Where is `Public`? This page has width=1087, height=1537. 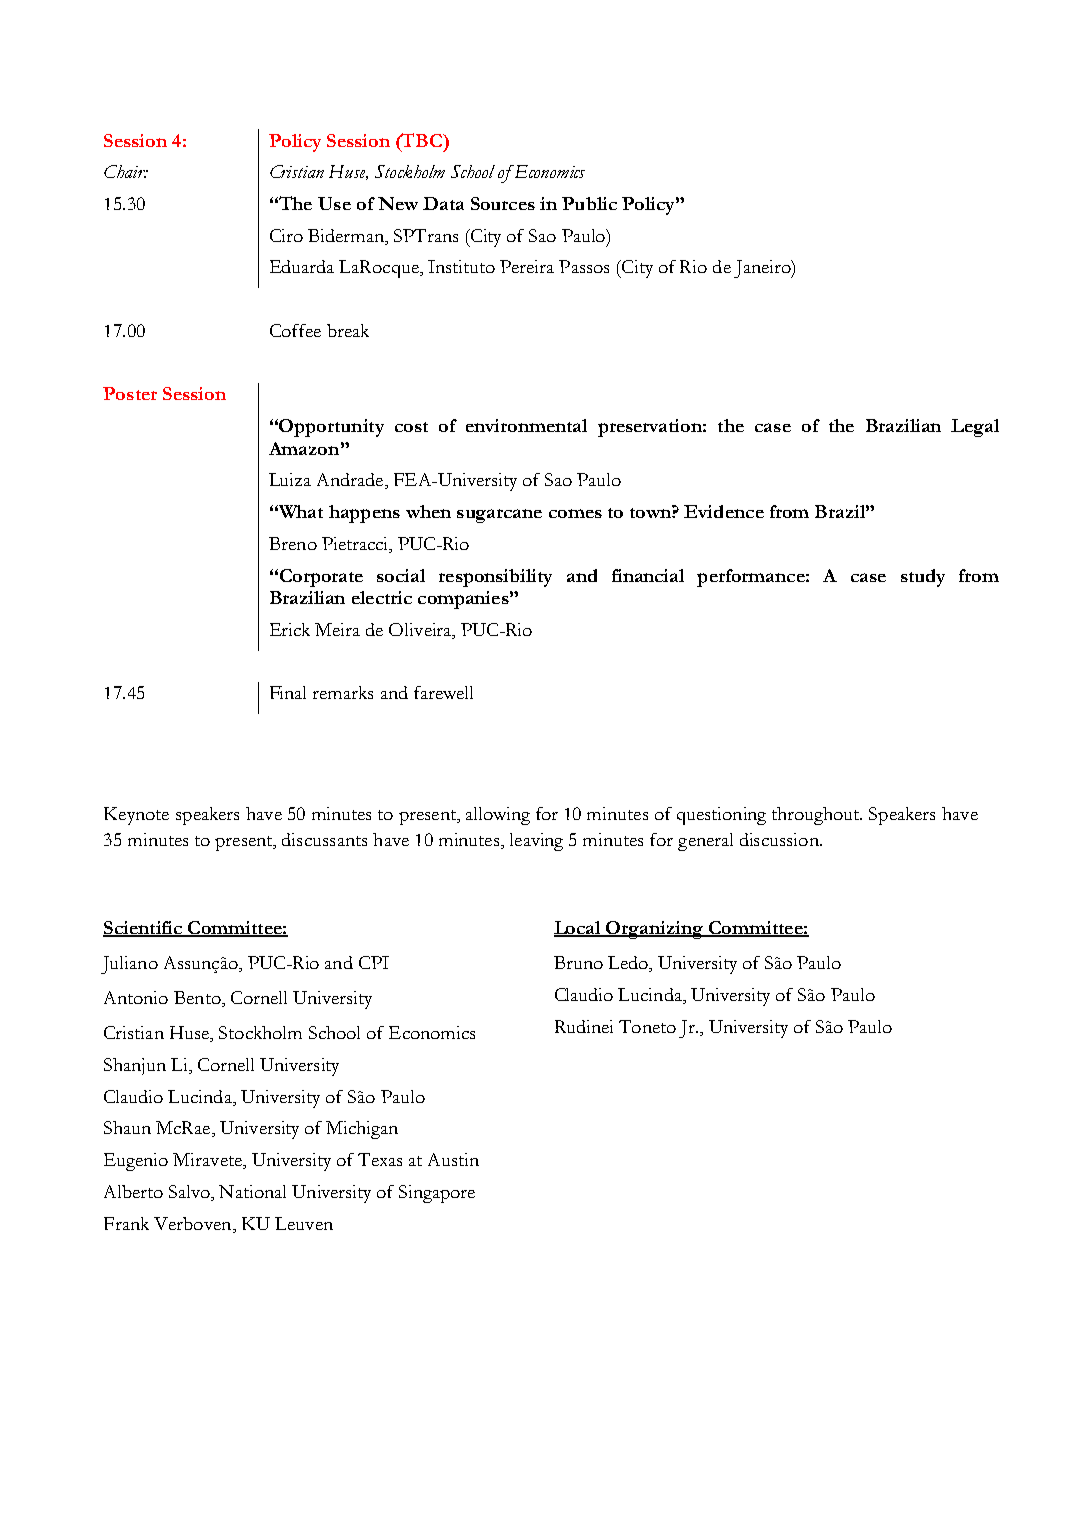
Public is located at coordinates (589, 203).
